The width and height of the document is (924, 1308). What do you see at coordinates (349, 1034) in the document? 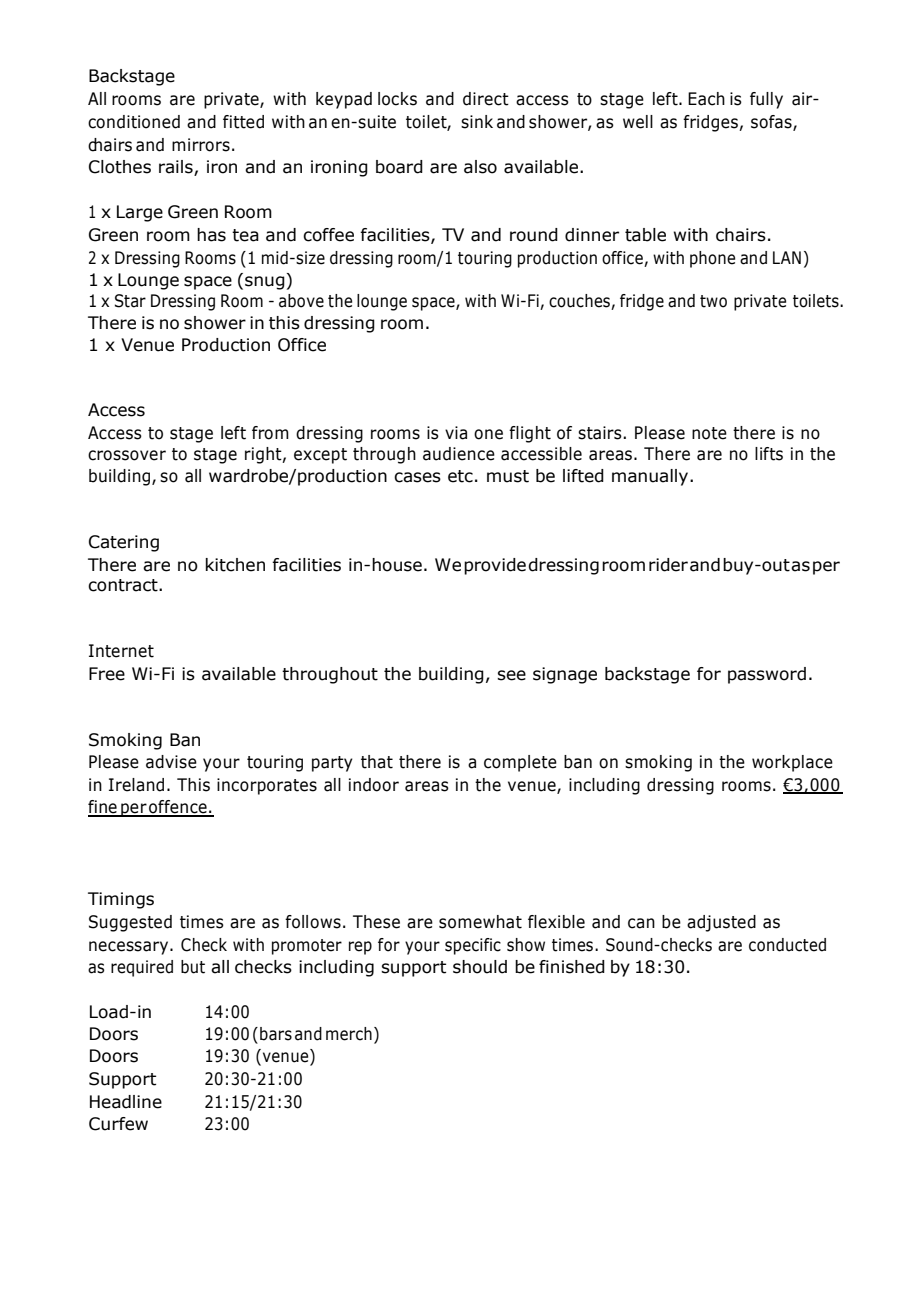
I see `merch` at bounding box center [349, 1034].
